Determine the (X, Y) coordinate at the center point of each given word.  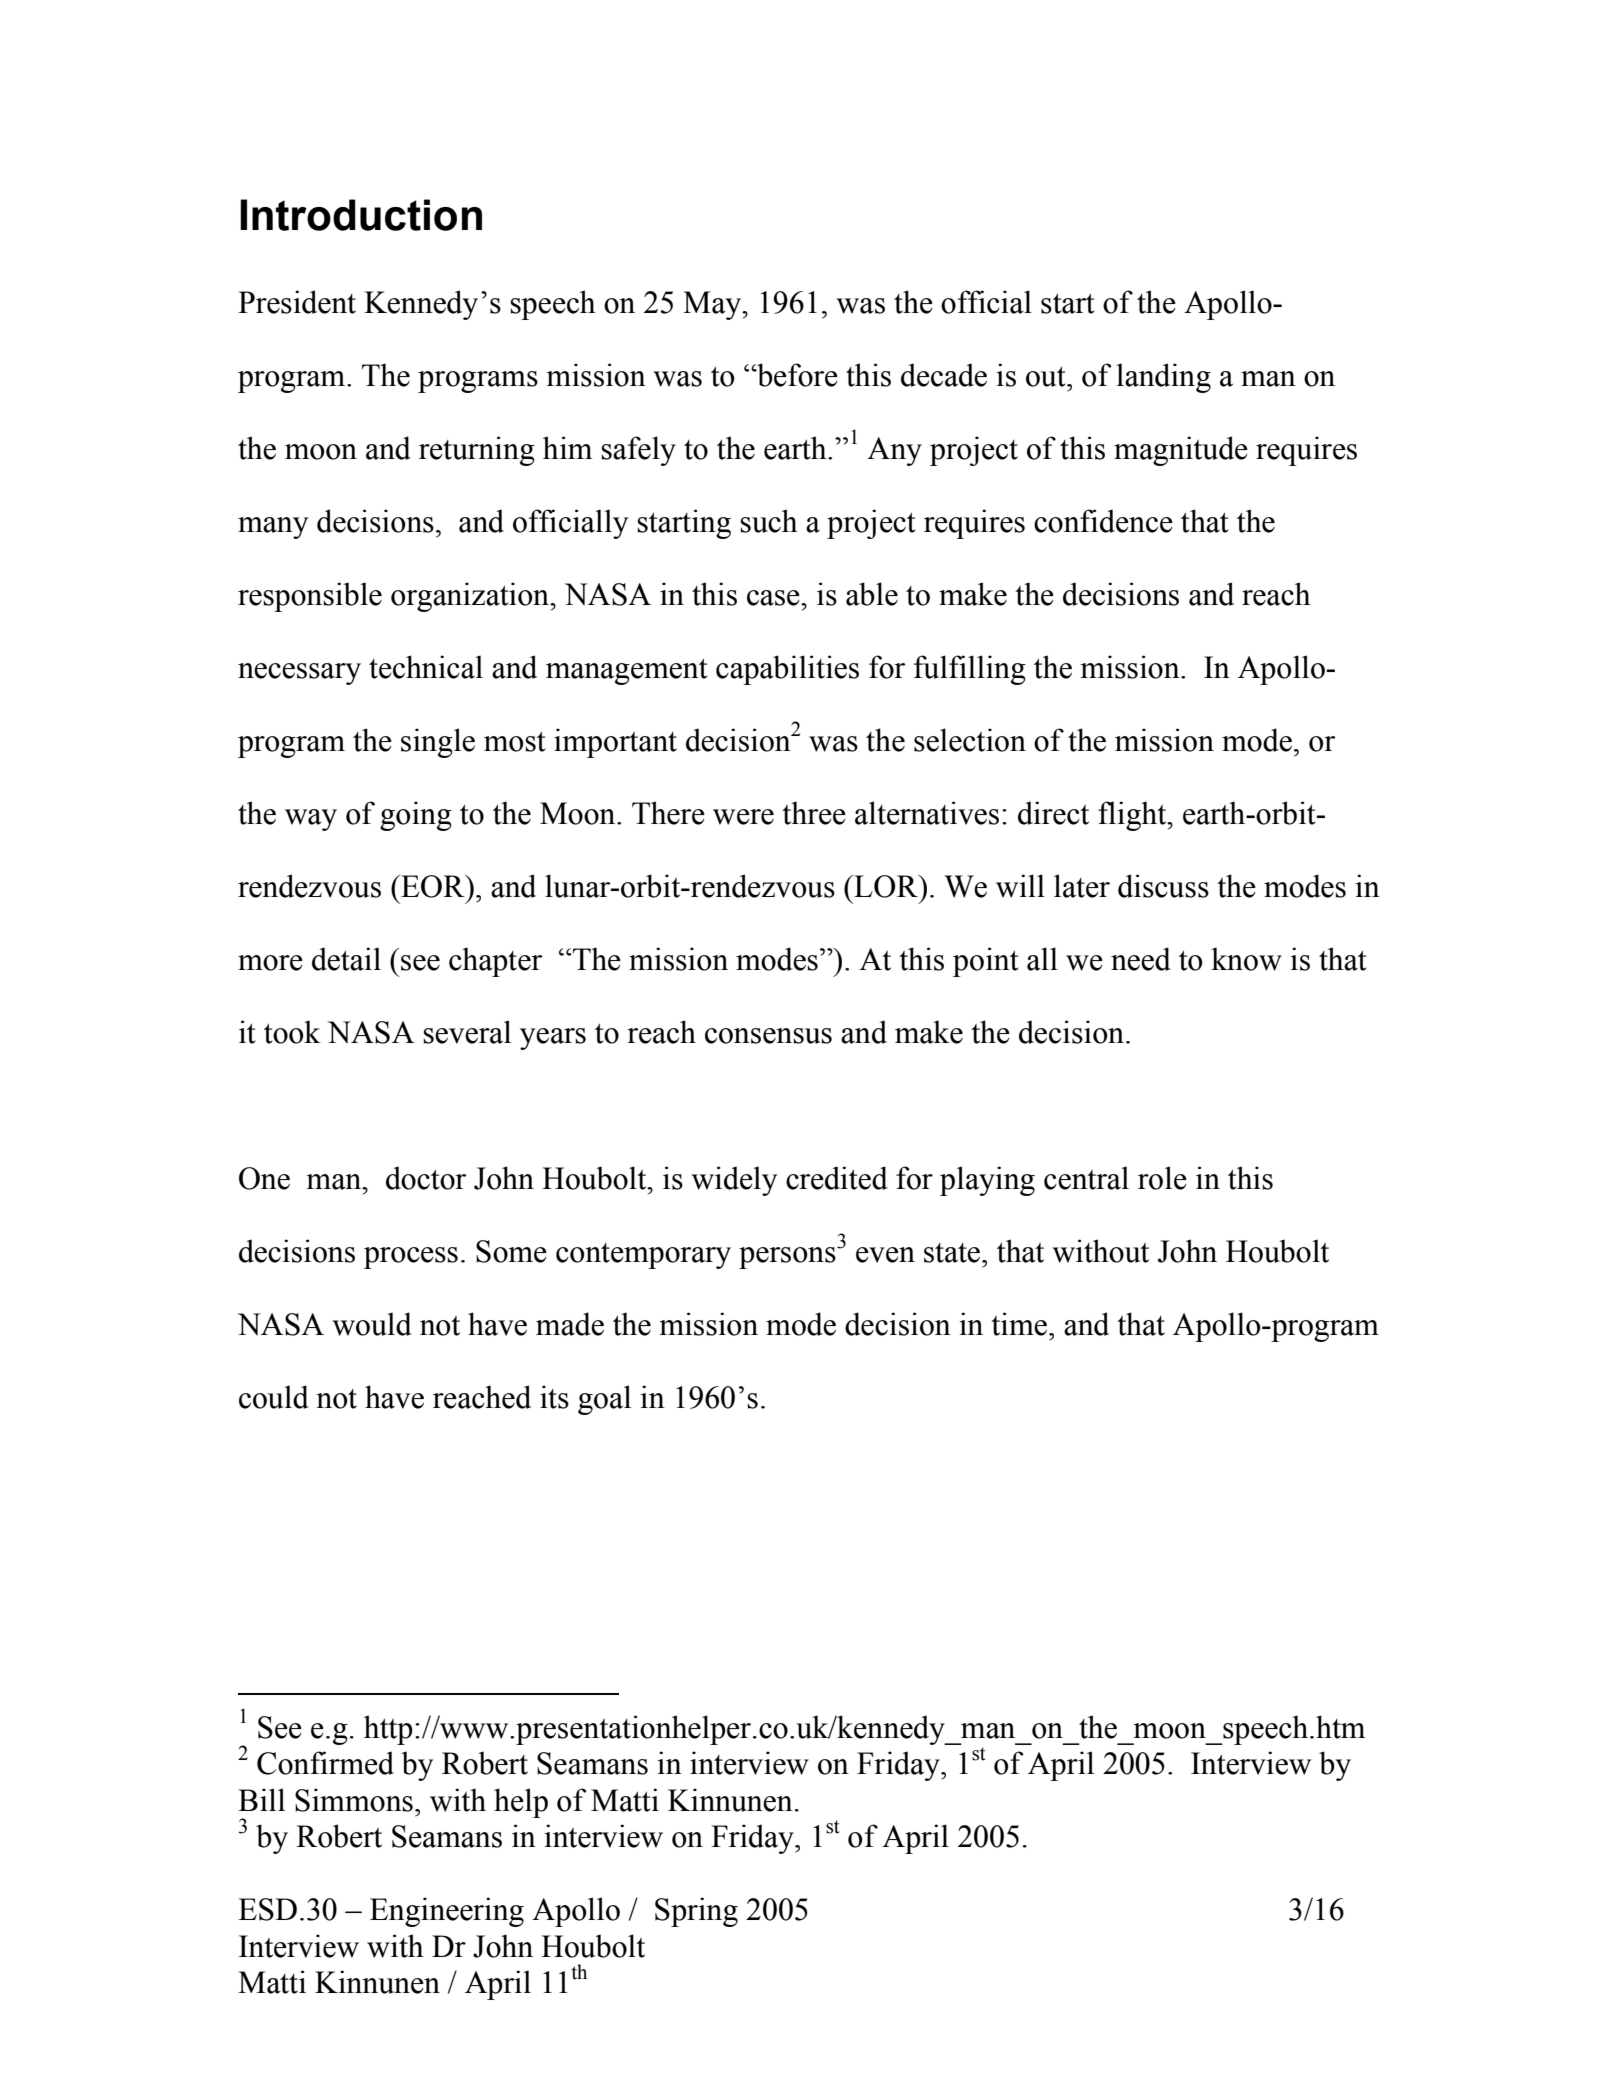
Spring (696, 1912)
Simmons (354, 1800)
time (1020, 1324)
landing (1163, 378)
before (796, 375)
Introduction (361, 215)
